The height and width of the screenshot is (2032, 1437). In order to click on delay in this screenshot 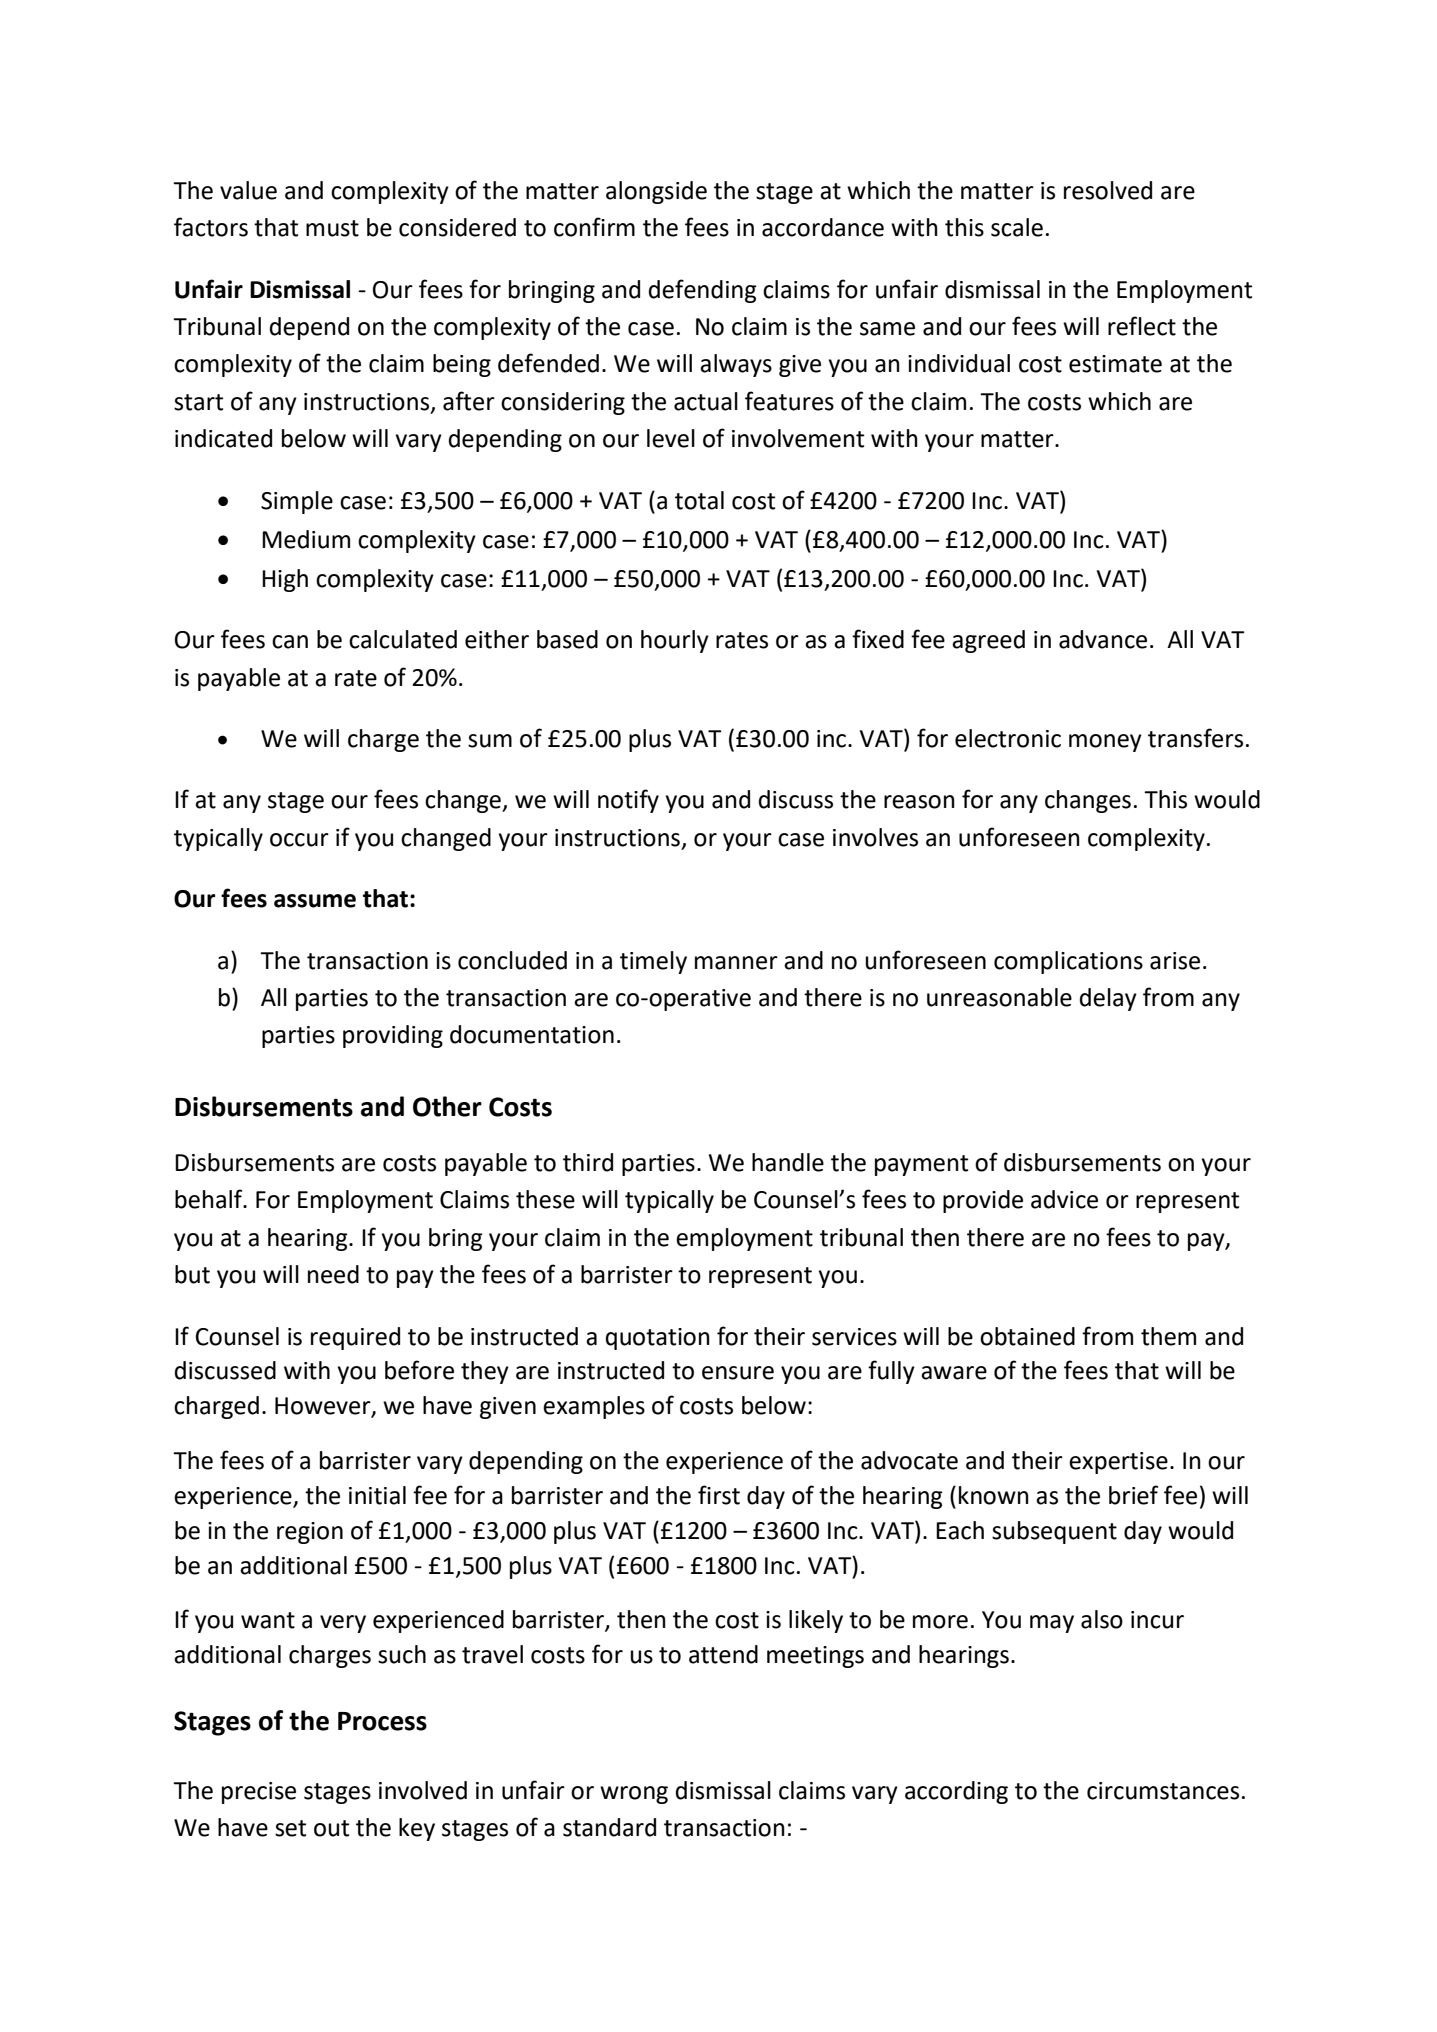, I will do `click(1108, 999)`.
